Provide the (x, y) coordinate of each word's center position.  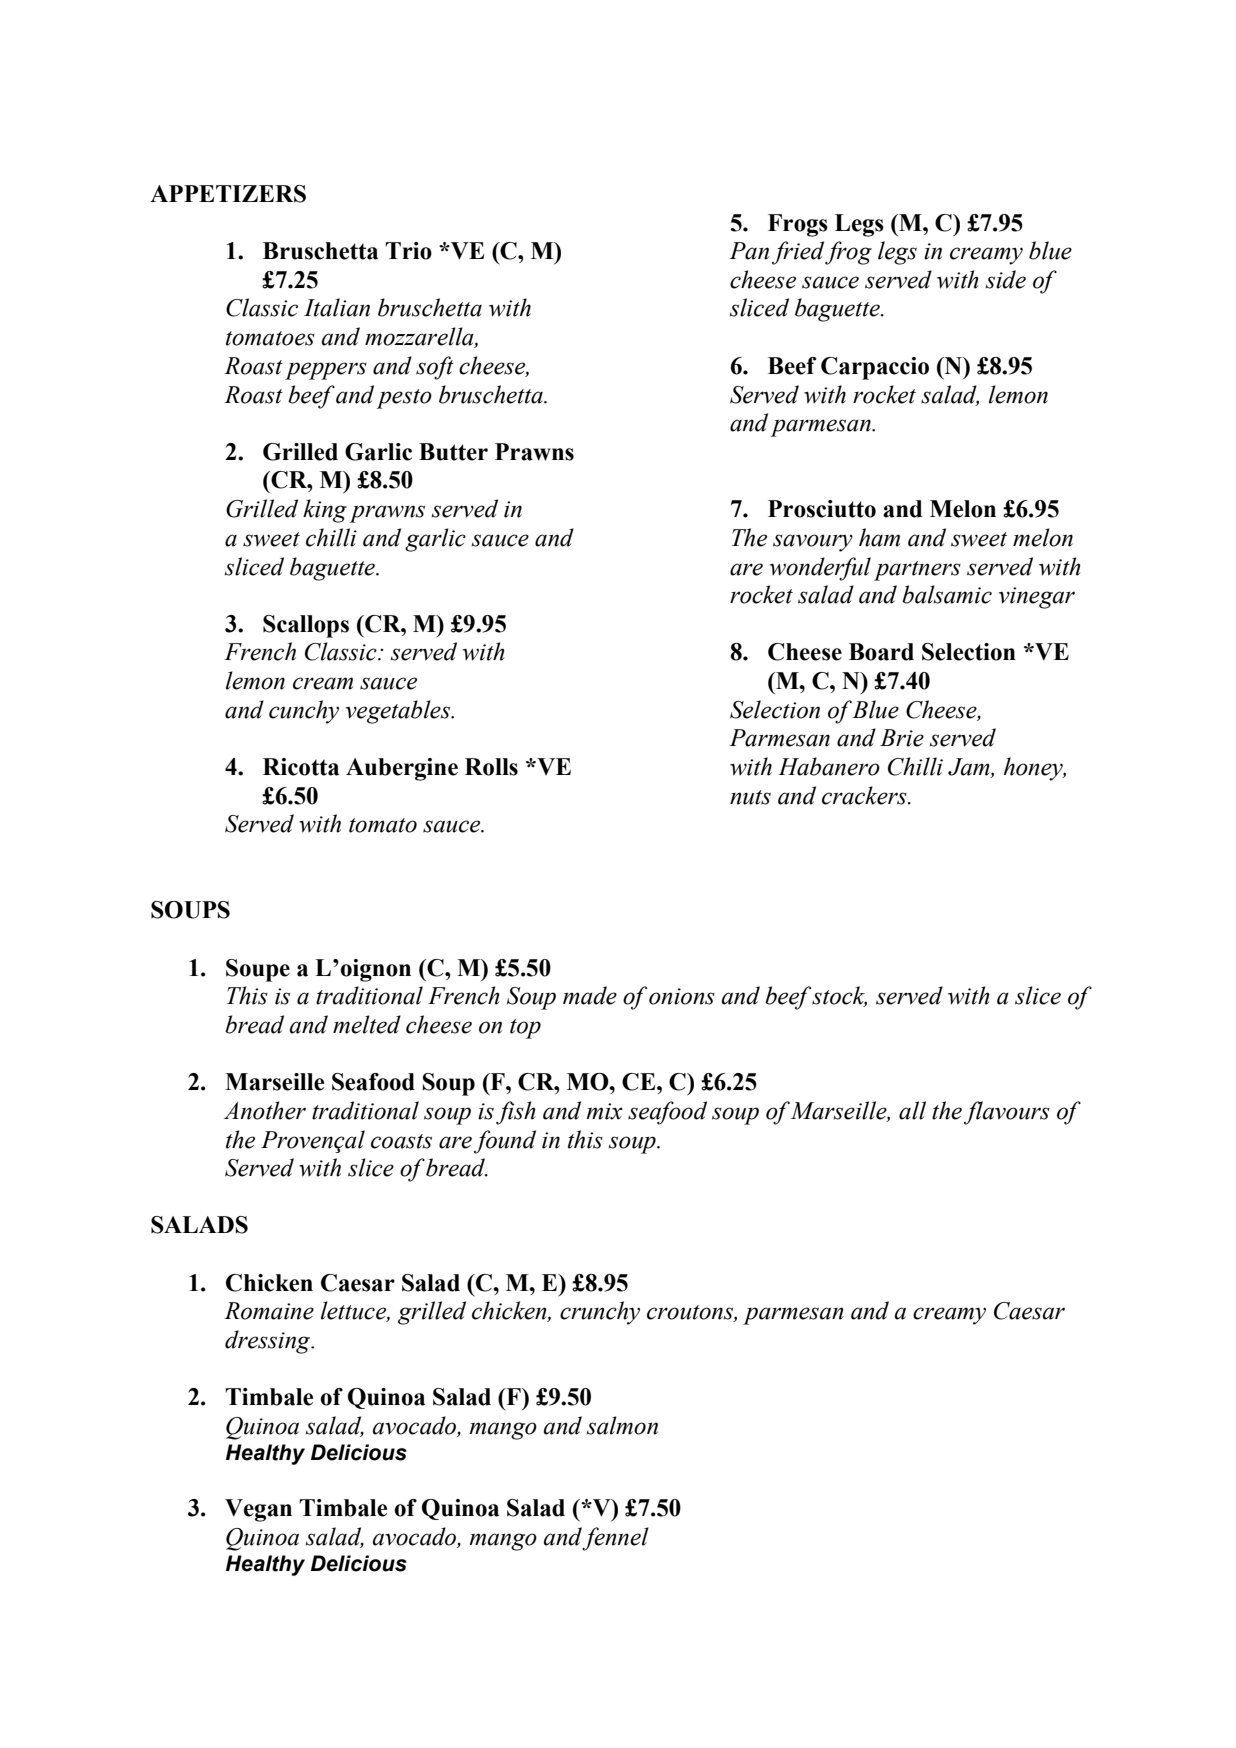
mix (604, 1111)
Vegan (258, 1510)
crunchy (600, 1313)
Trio (408, 251)
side (1006, 279)
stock (839, 996)
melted (367, 1024)
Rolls (491, 767)
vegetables (399, 712)
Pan (749, 251)
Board (881, 652)
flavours (1007, 1113)
